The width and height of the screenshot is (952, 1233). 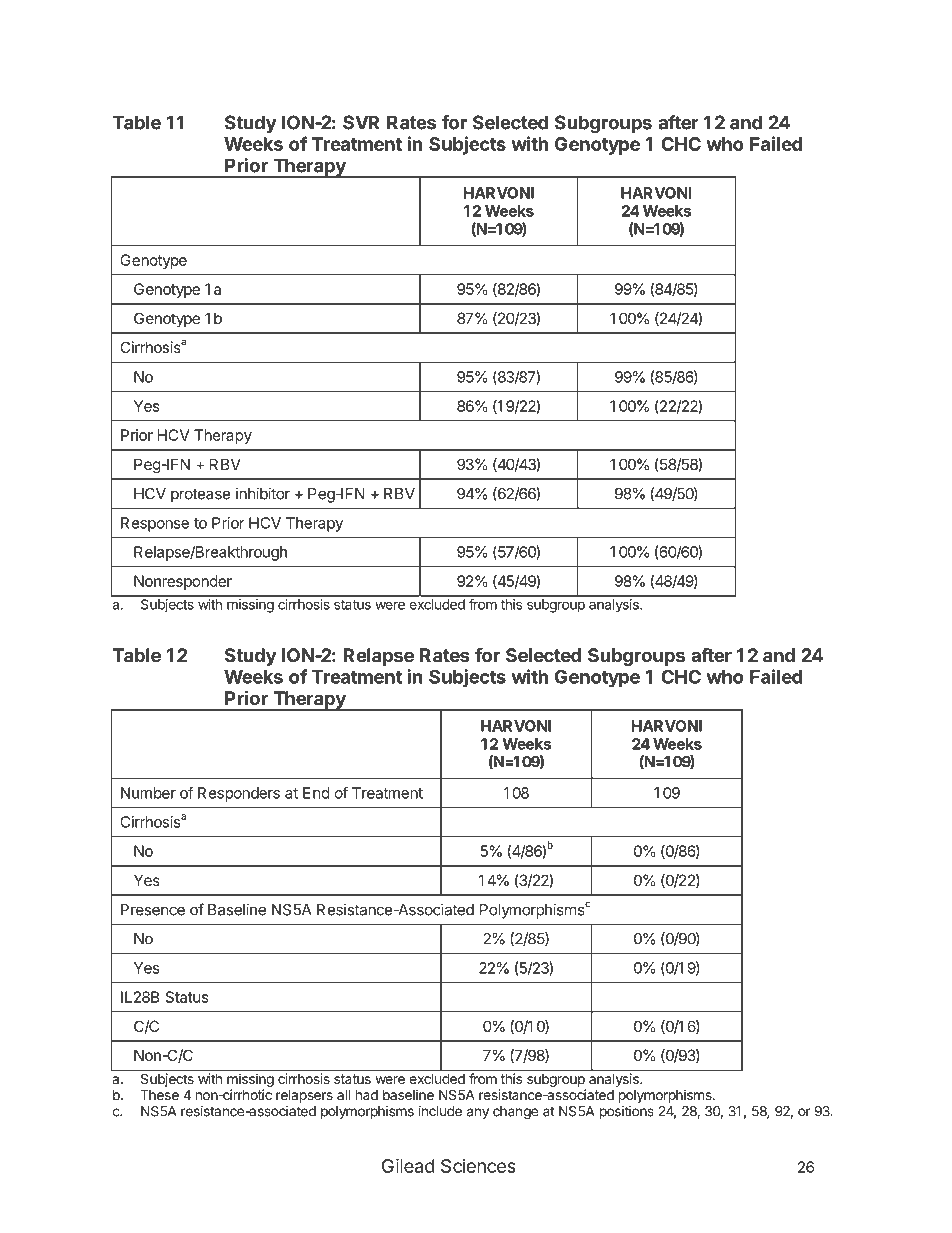 What do you see at coordinates (263, 493) in the screenshot?
I see `inhibitor` at bounding box center [263, 493].
